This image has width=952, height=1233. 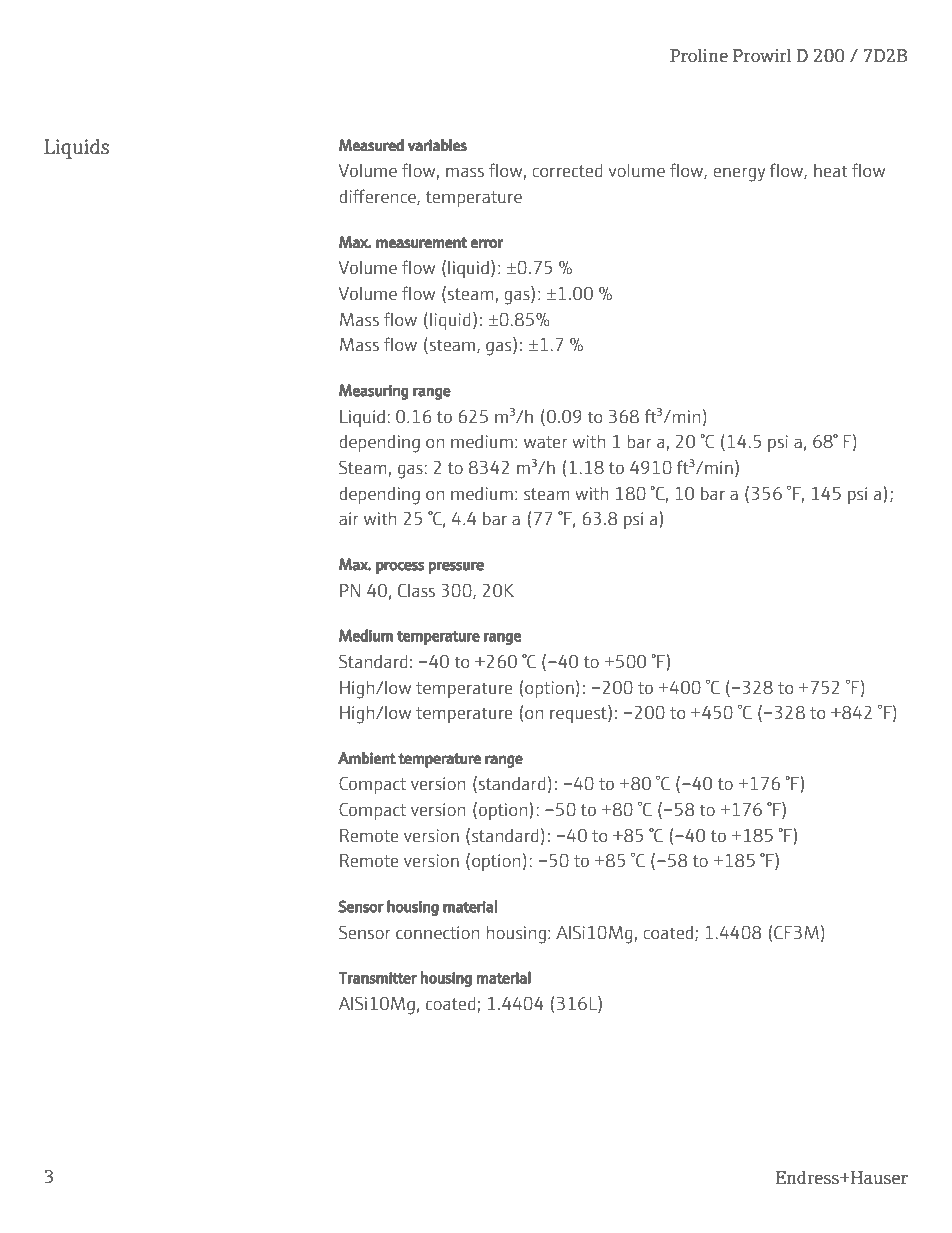 I want to click on Proline, so click(x=699, y=56).
